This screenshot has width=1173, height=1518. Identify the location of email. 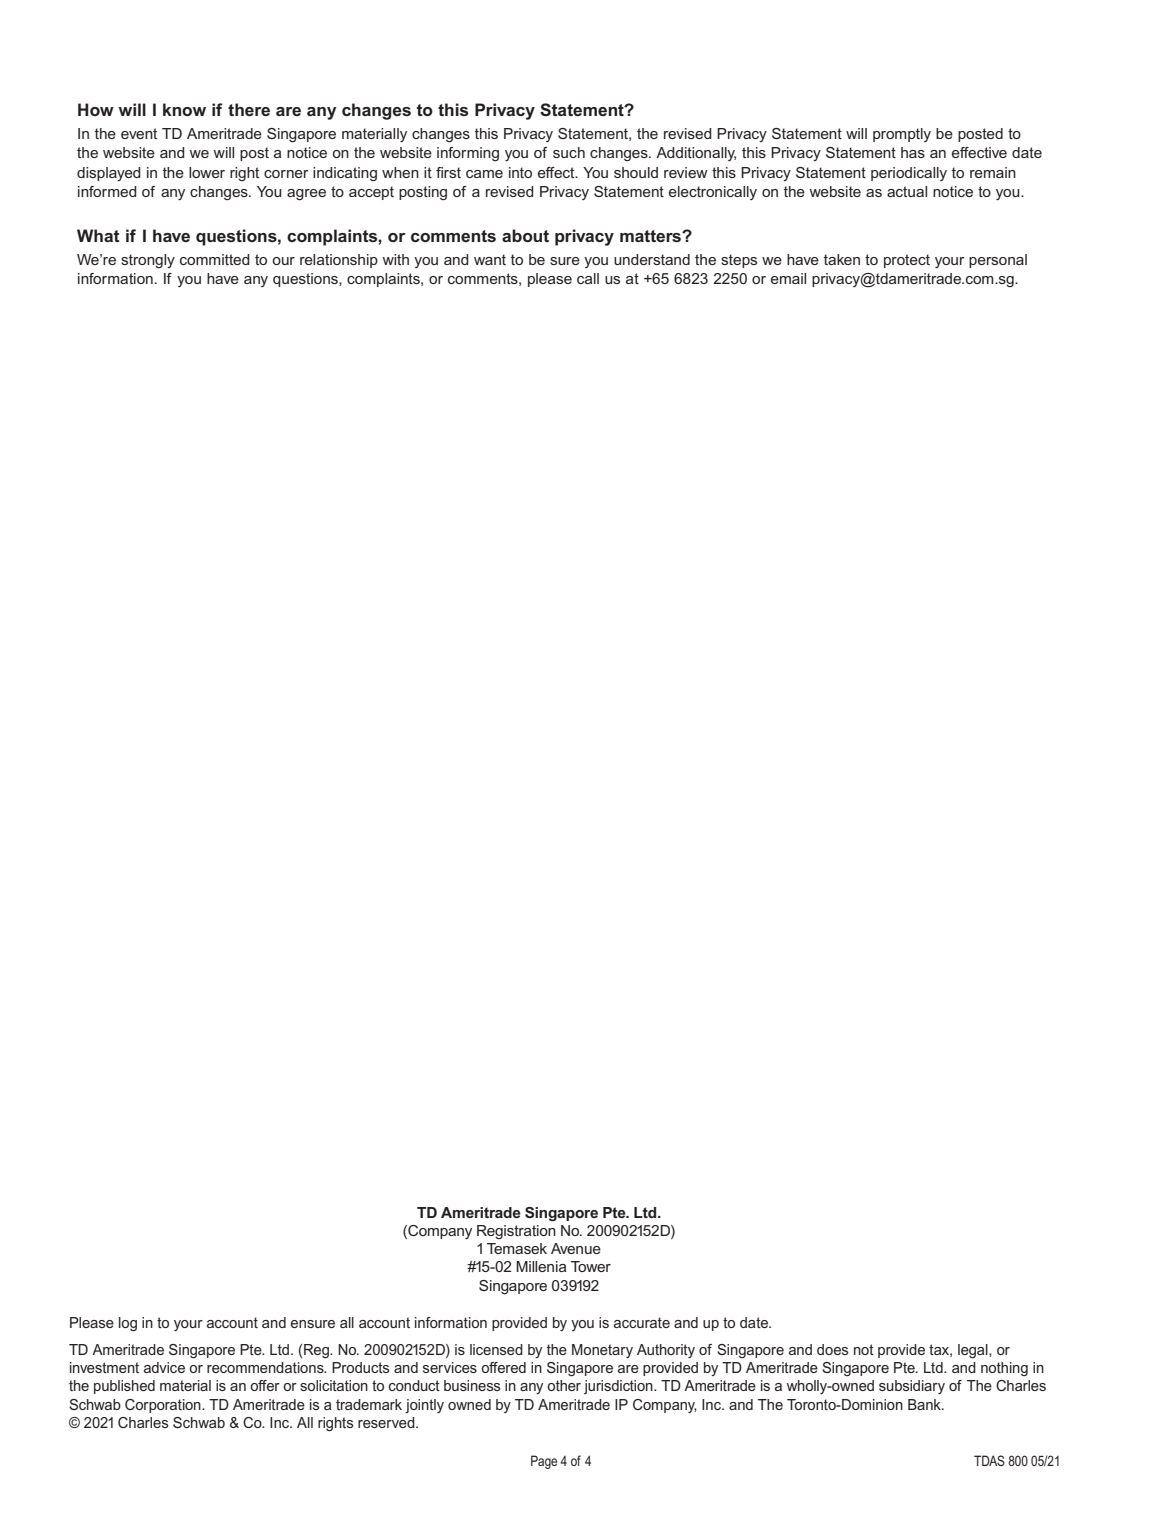
(788, 278).
